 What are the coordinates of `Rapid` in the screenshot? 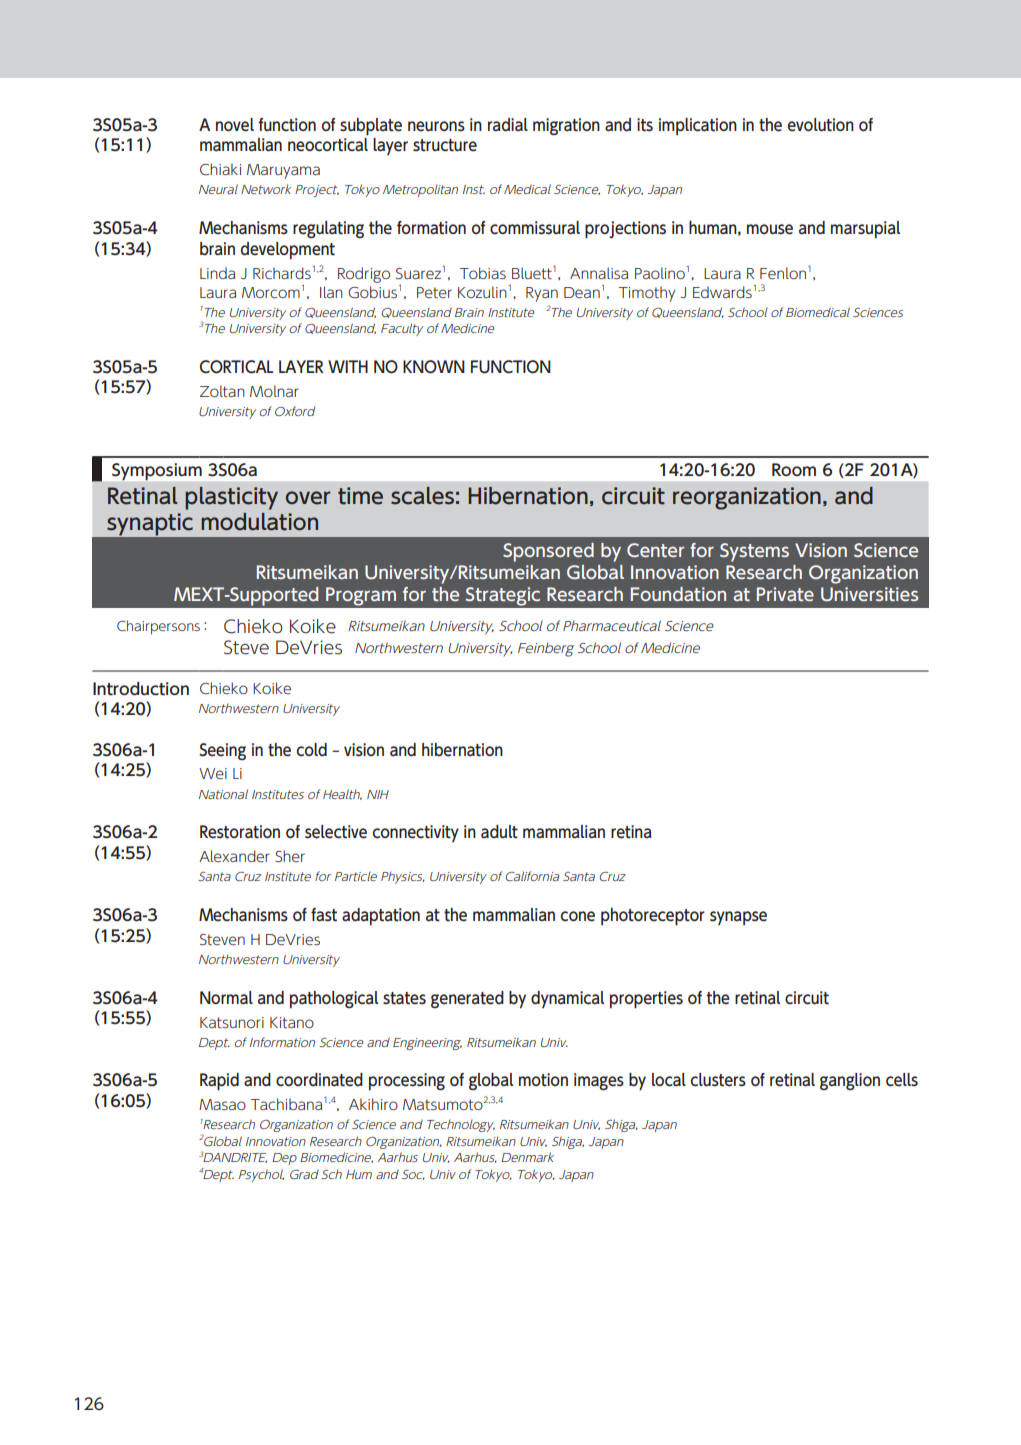 It's located at (219, 1082).
